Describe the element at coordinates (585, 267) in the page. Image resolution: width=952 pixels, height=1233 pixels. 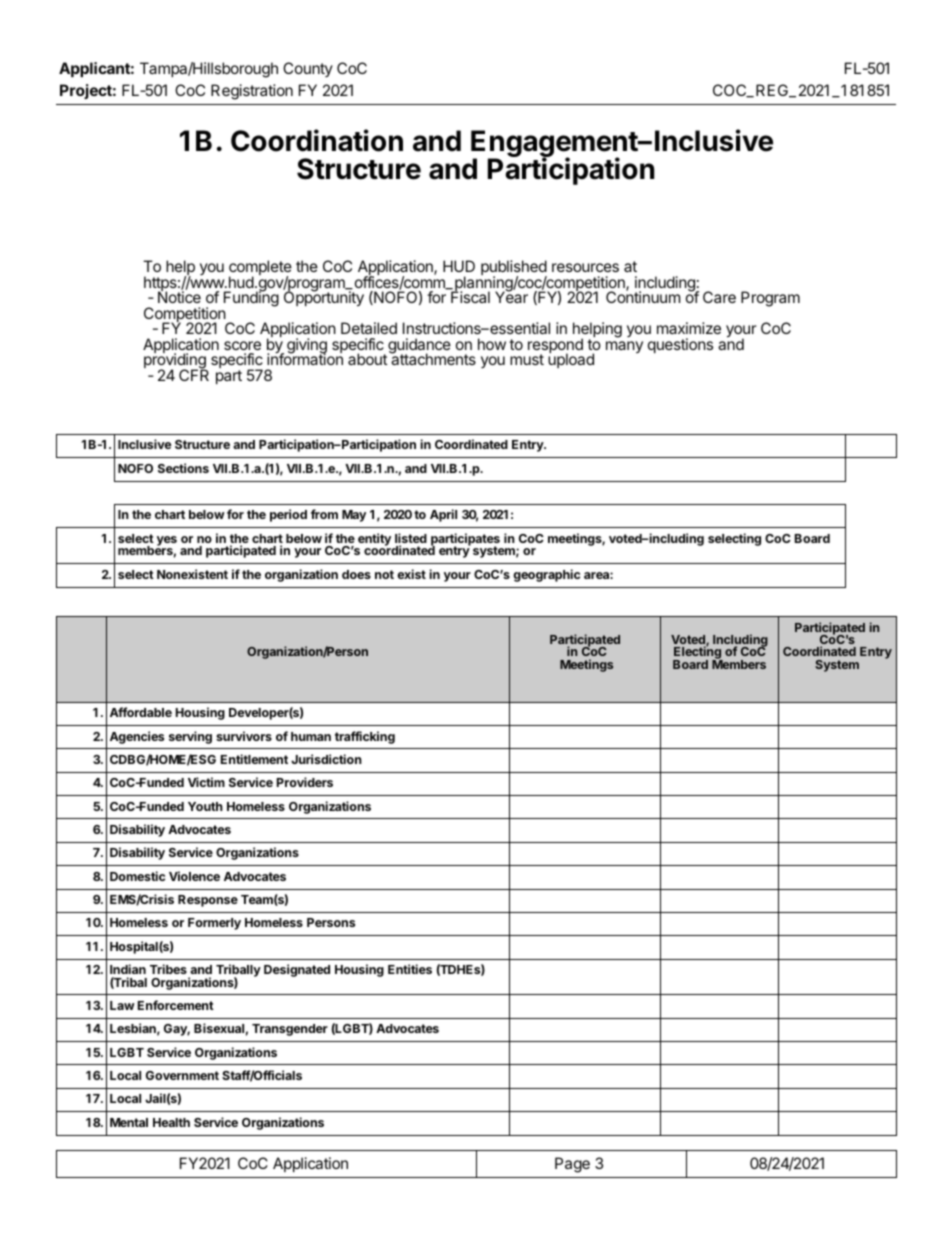
I see `resources` at that location.
